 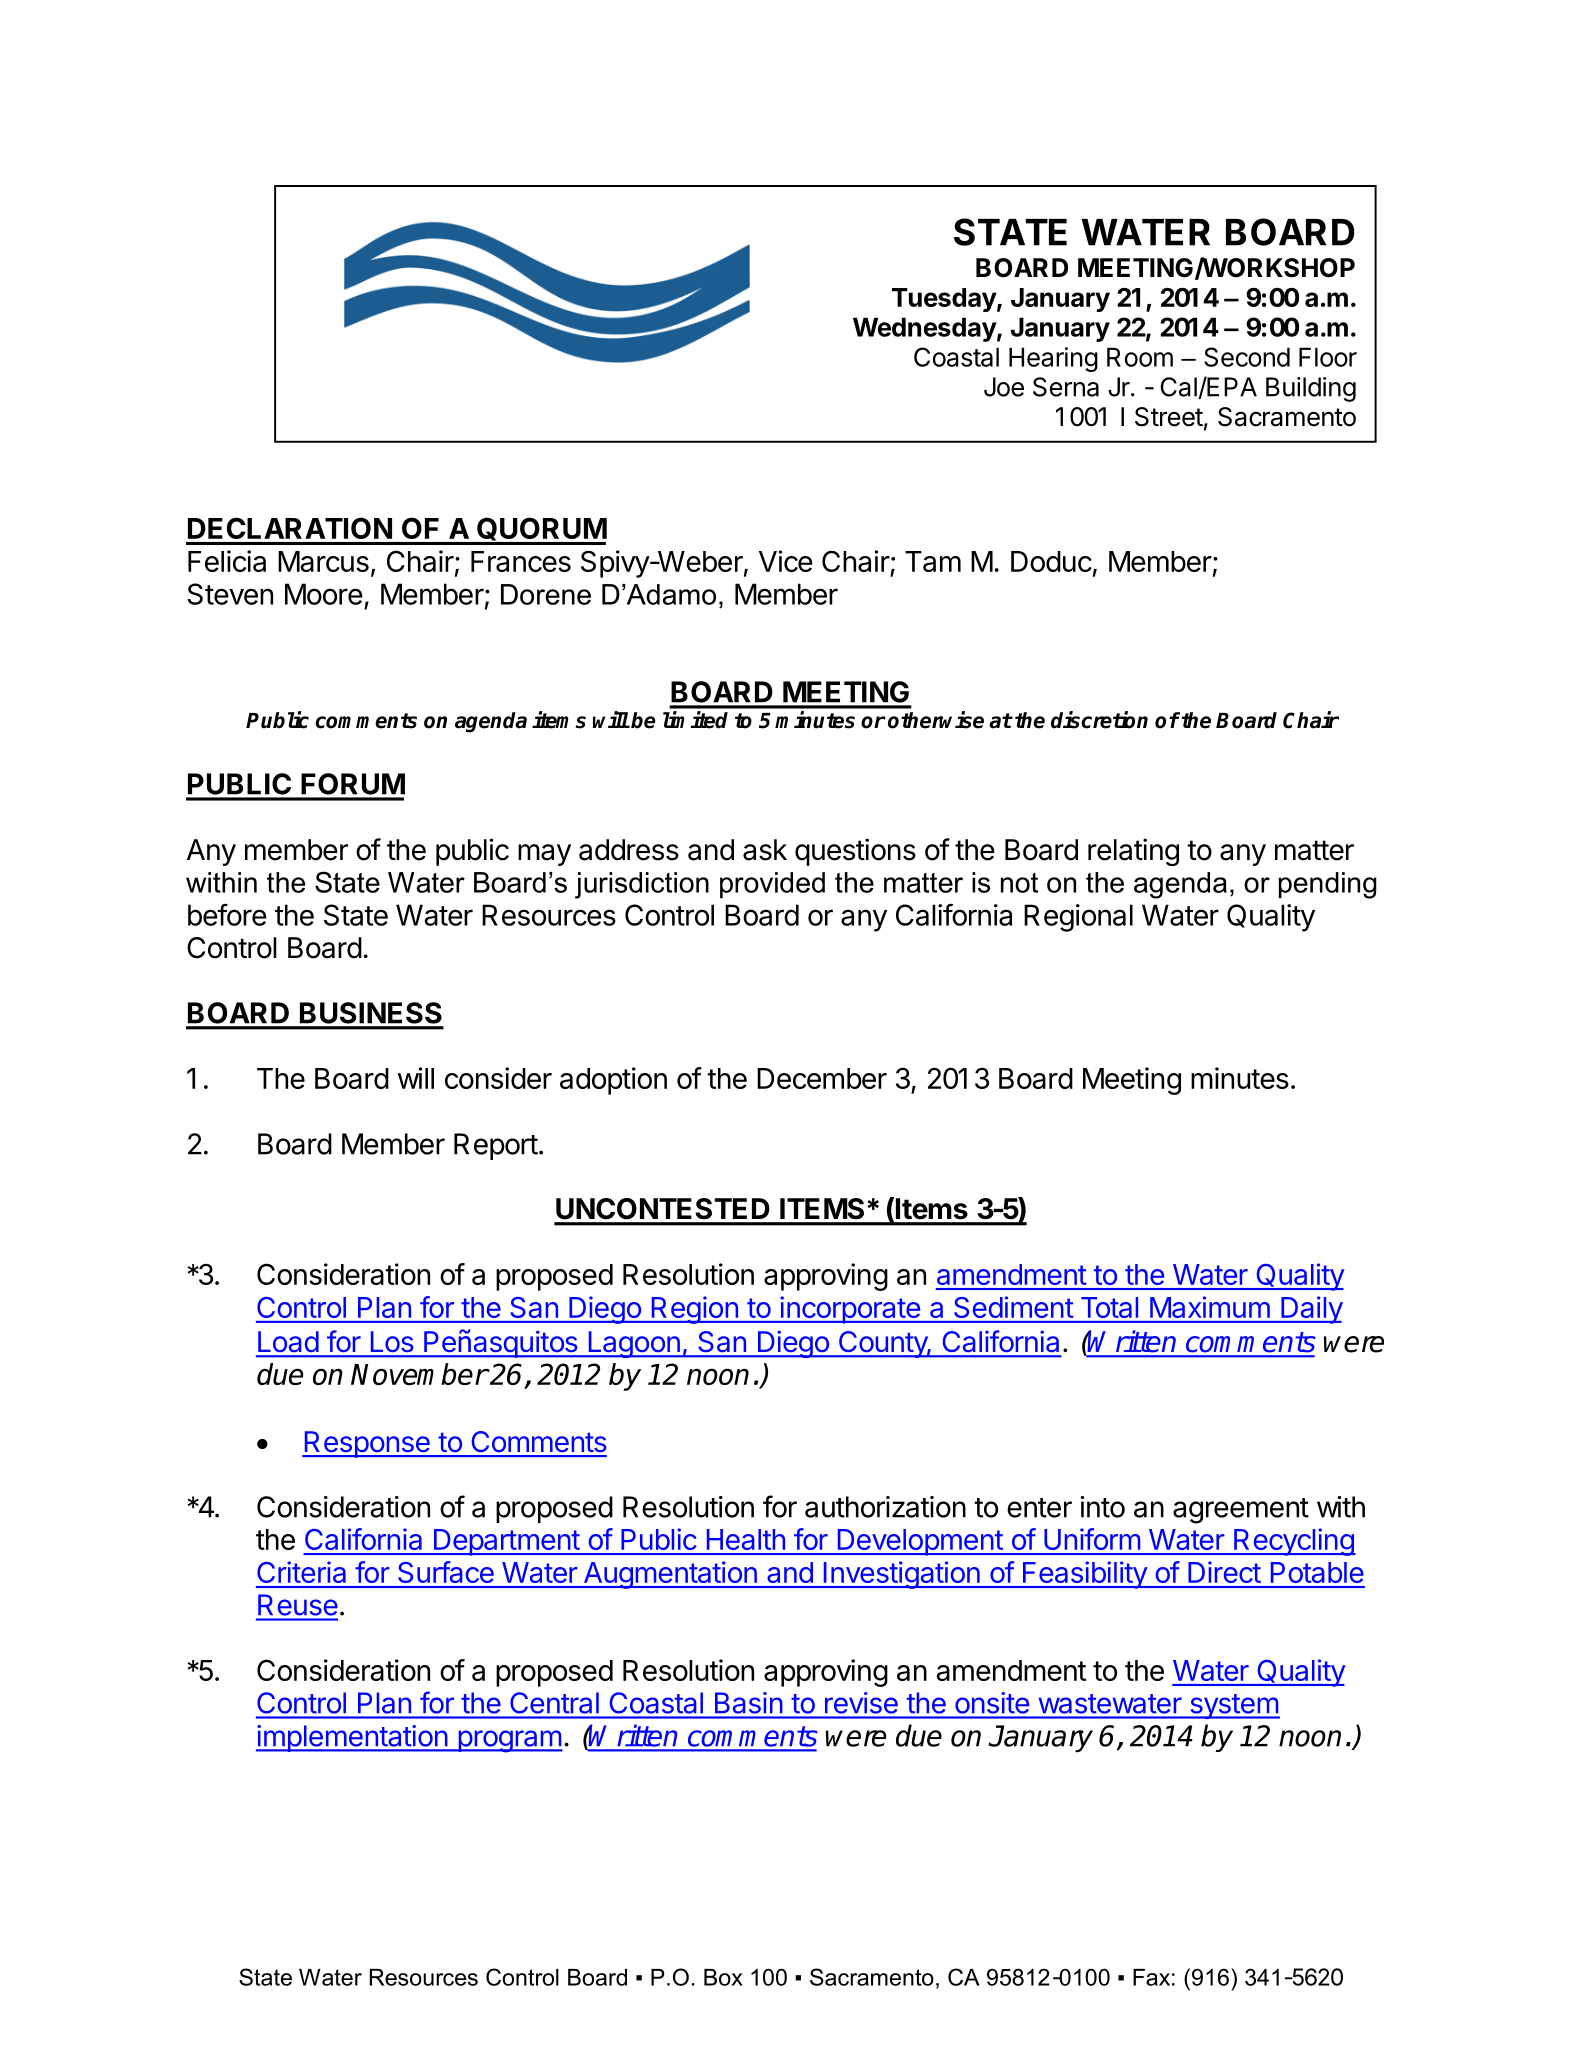 I want to click on ask, so click(x=765, y=850).
